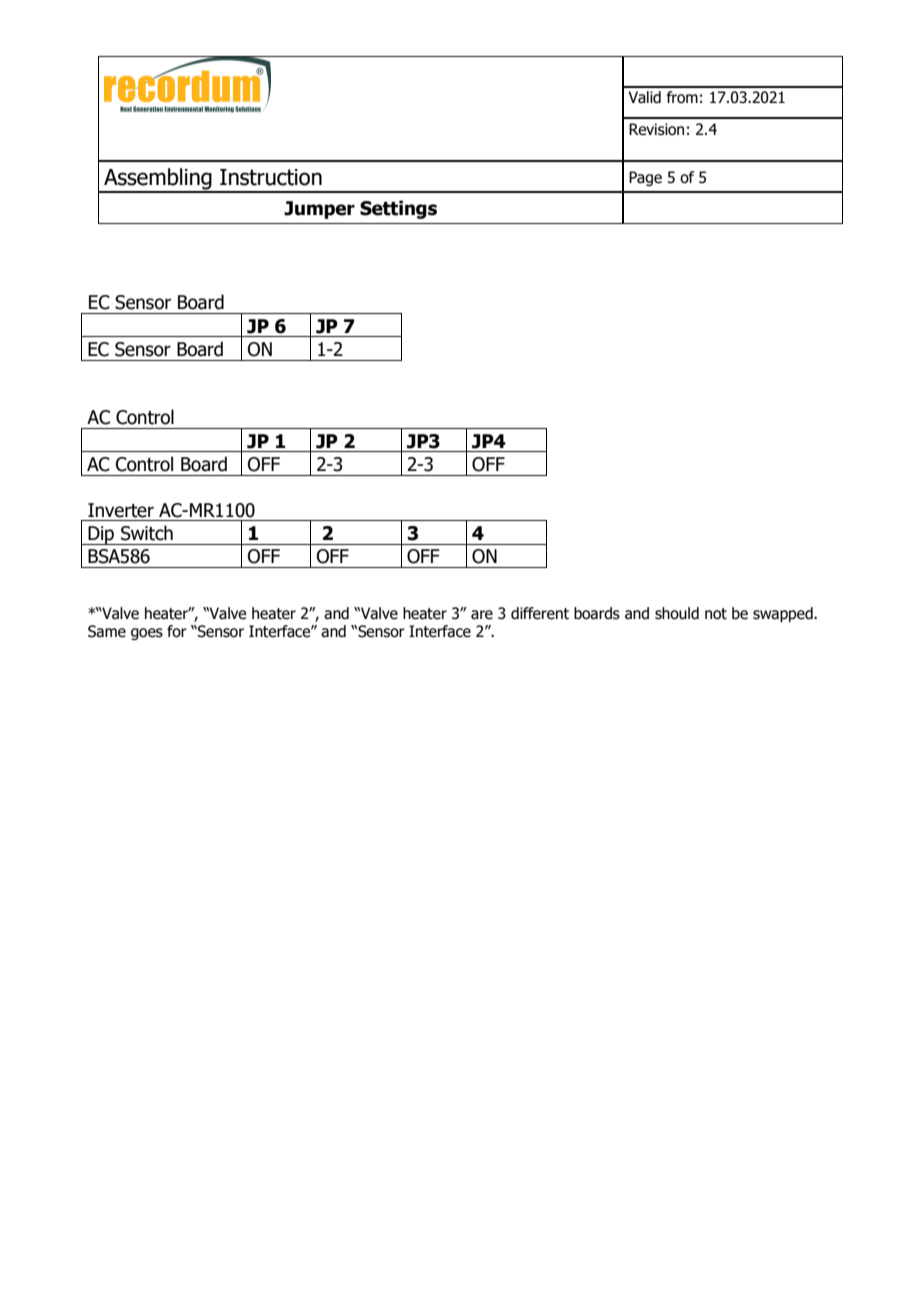 This screenshot has width=924, height=1308. What do you see at coordinates (645, 178) in the screenshot?
I see `Page` at bounding box center [645, 178].
